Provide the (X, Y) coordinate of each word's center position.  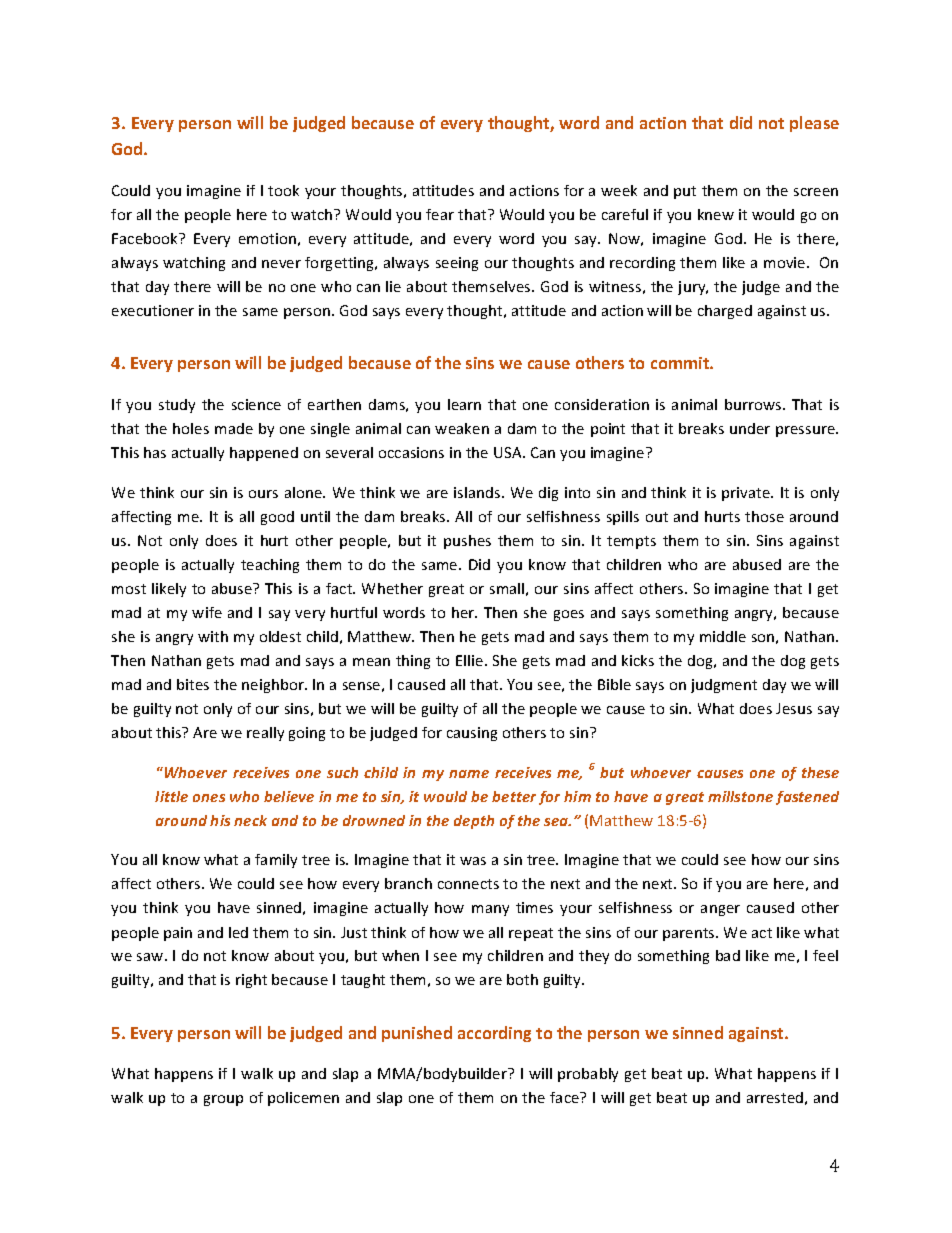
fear (440, 214)
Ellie (471, 660)
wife (207, 612)
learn (464, 404)
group (223, 1100)
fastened (807, 798)
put (685, 192)
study (177, 406)
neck (250, 820)
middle (723, 636)
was (473, 861)
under (750, 428)
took (283, 190)
